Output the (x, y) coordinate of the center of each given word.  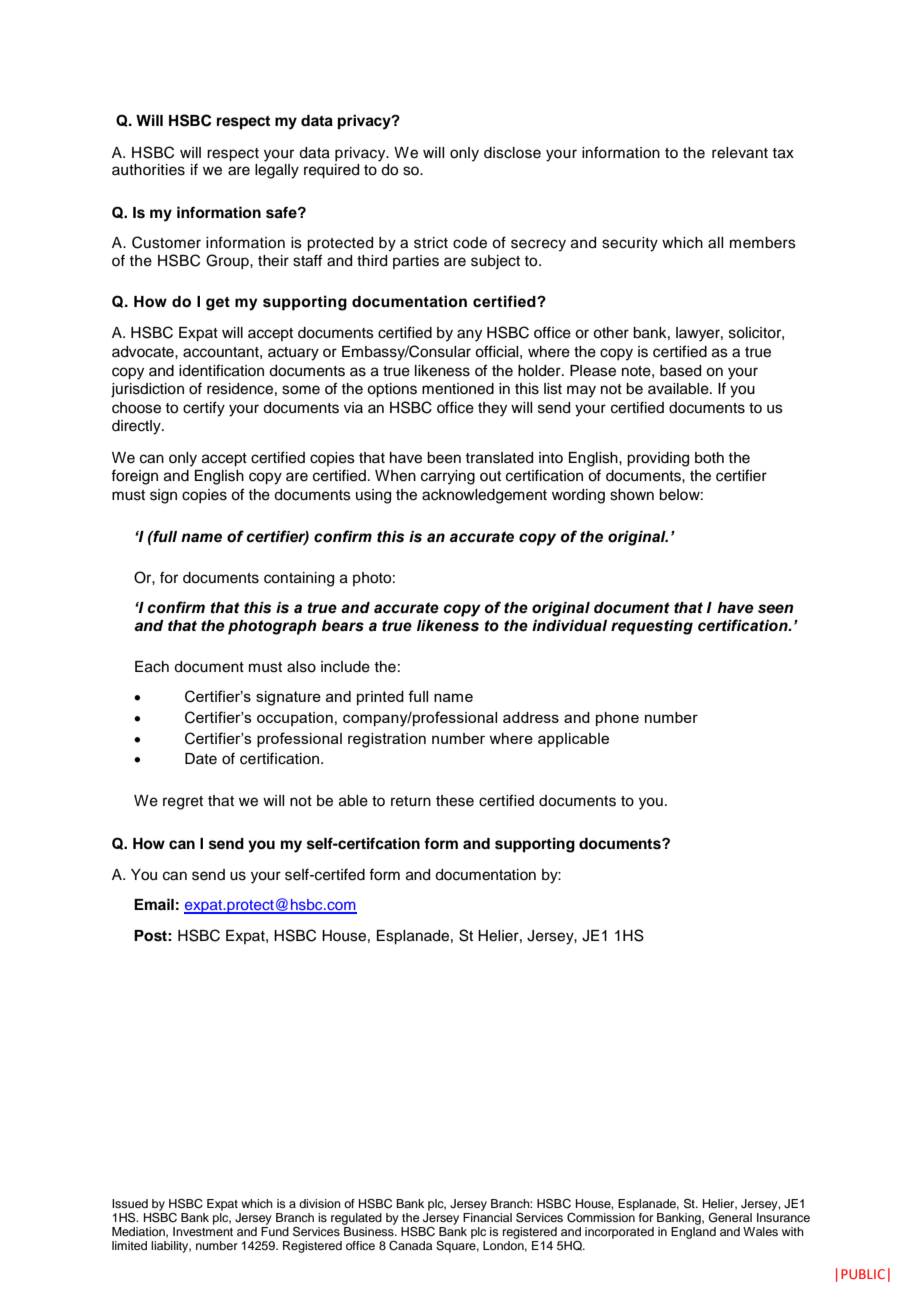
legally (277, 171)
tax (783, 153)
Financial (487, 1216)
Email (154, 904)
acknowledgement (484, 496)
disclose (512, 153)
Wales (760, 1231)
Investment (203, 1231)
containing (299, 579)
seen (775, 609)
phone (617, 719)
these (455, 801)
